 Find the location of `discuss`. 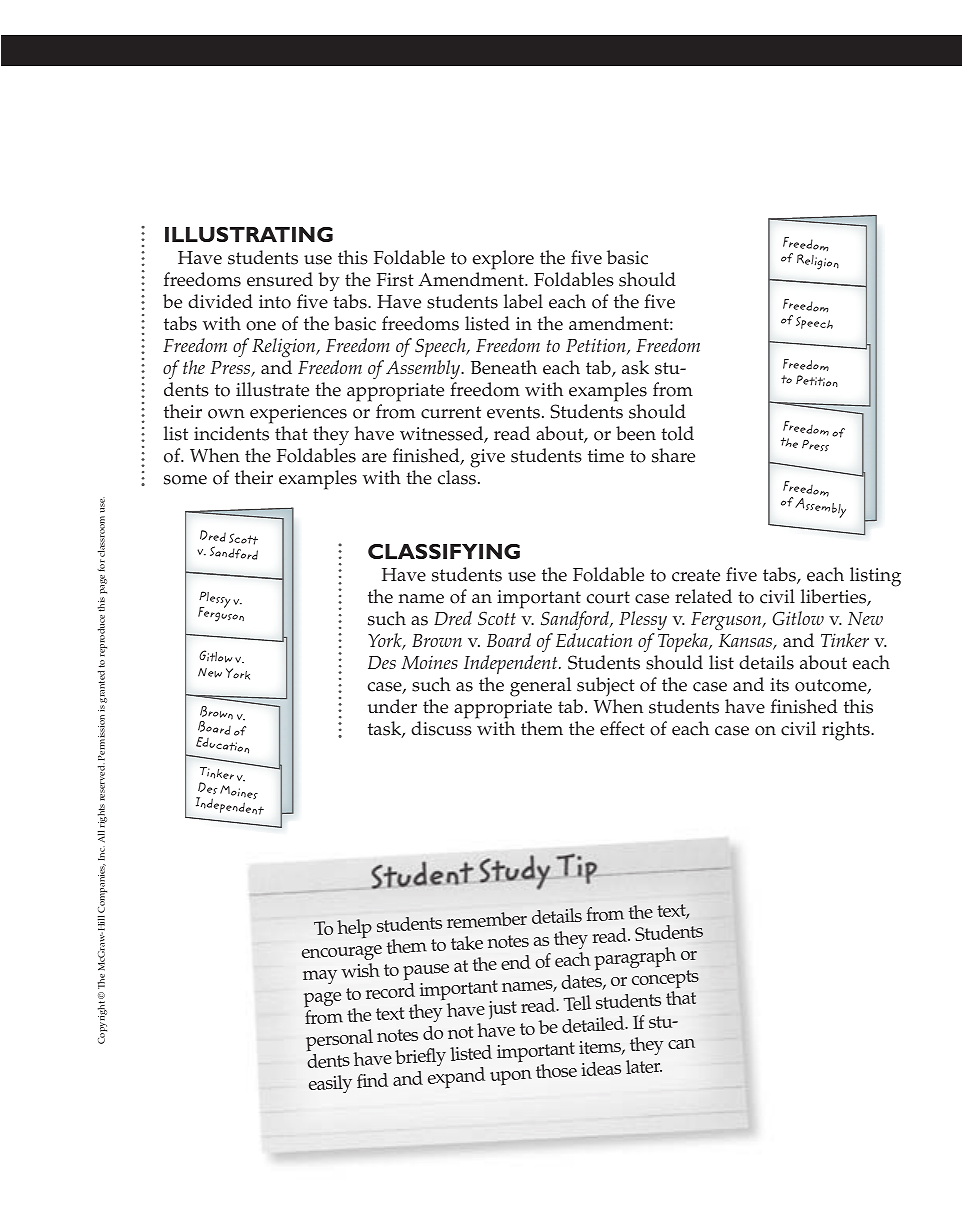

discuss is located at coordinates (441, 728).
